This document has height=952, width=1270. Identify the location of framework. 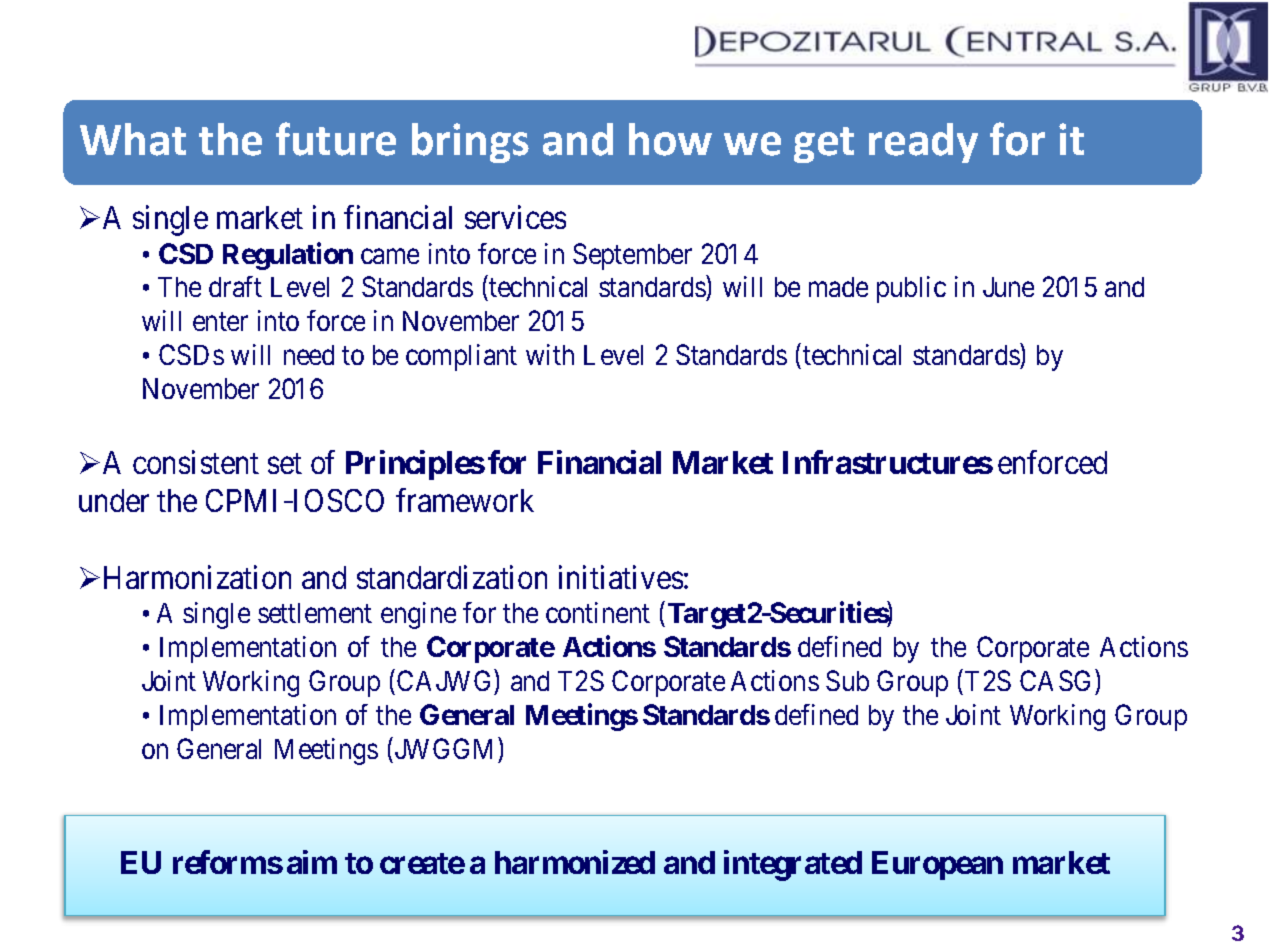
(465, 500).
